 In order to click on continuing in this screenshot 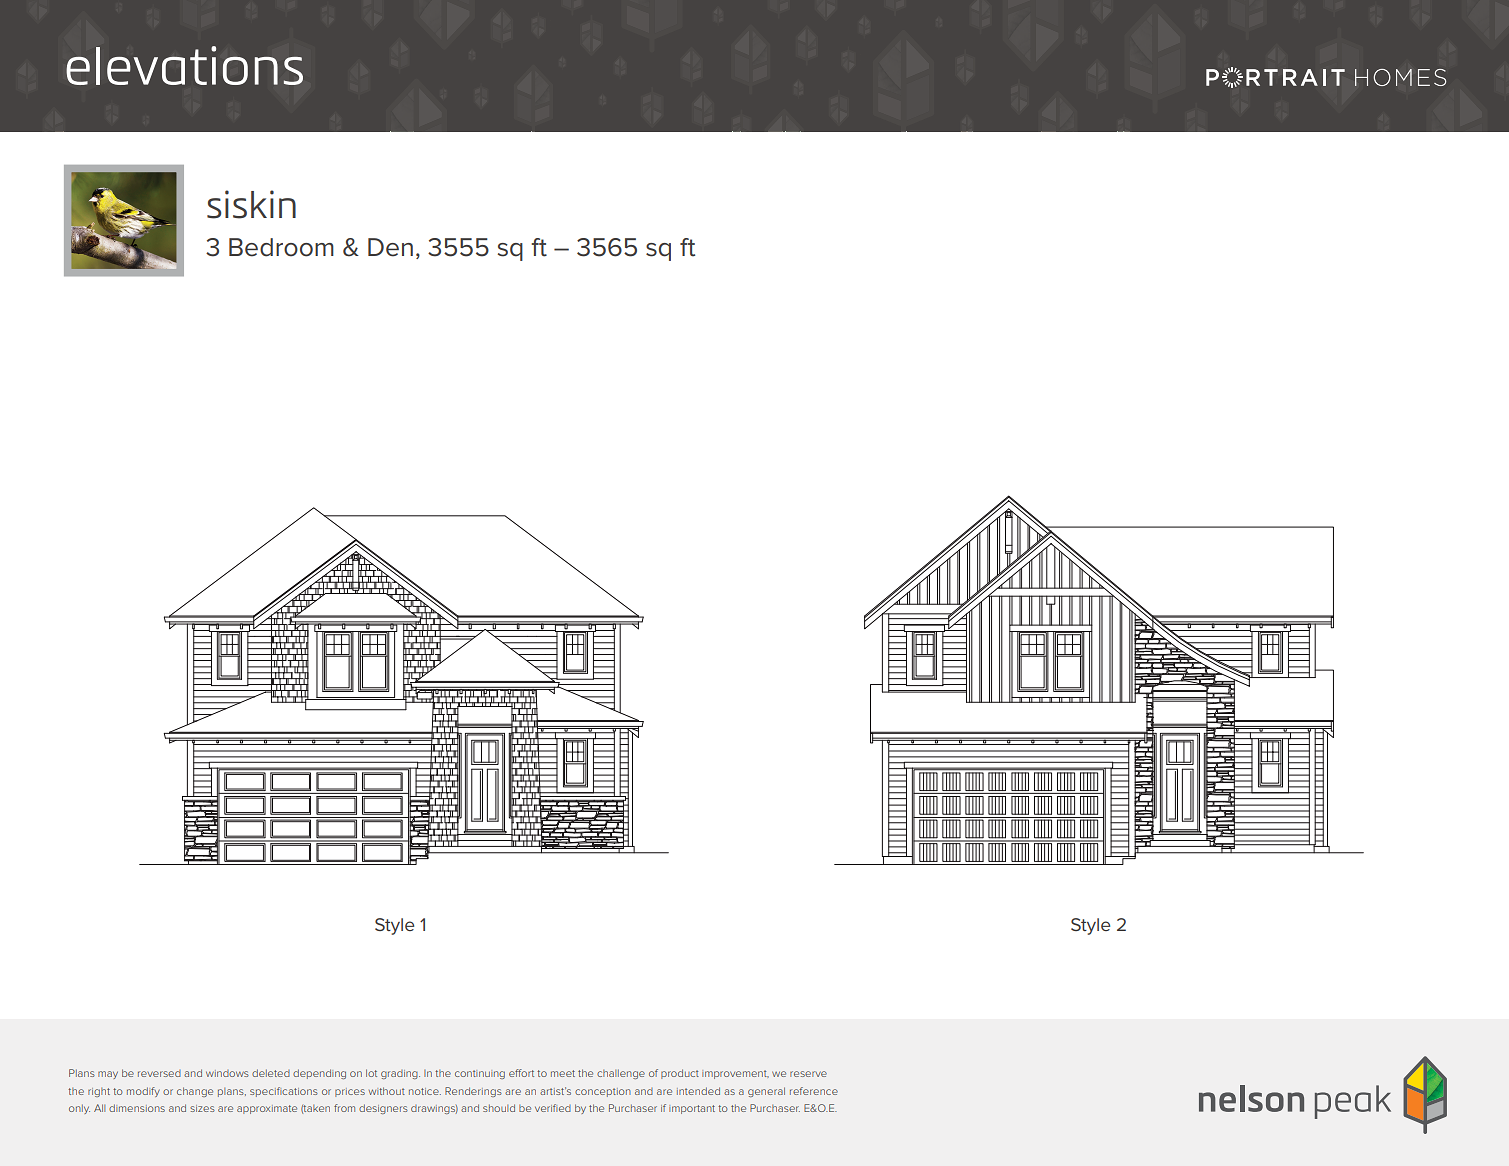, I will do `click(480, 1074)`.
